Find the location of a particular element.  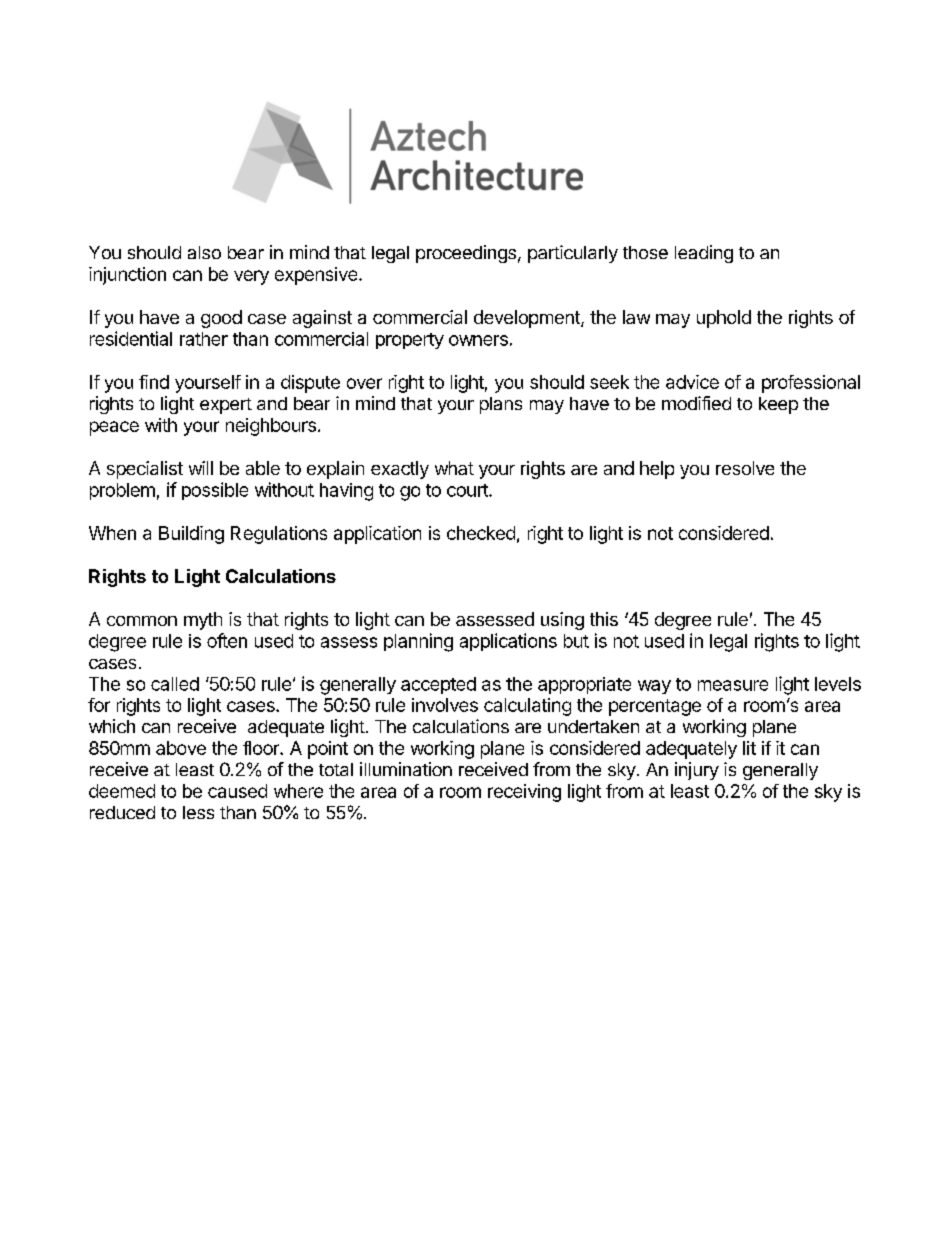

this is located at coordinates (604, 619).
